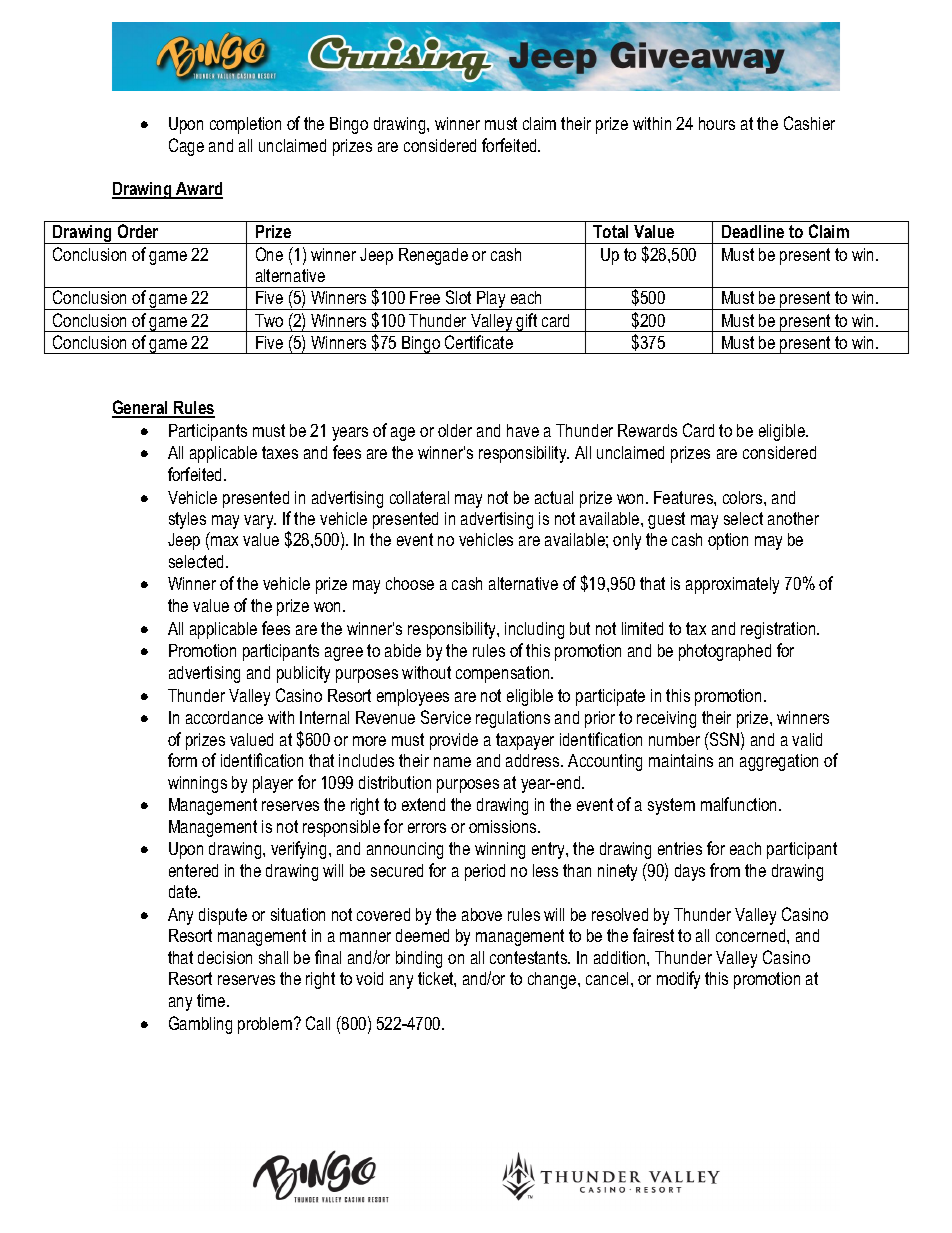  Describe the element at coordinates (212, 1000) in the screenshot. I see `time` at that location.
